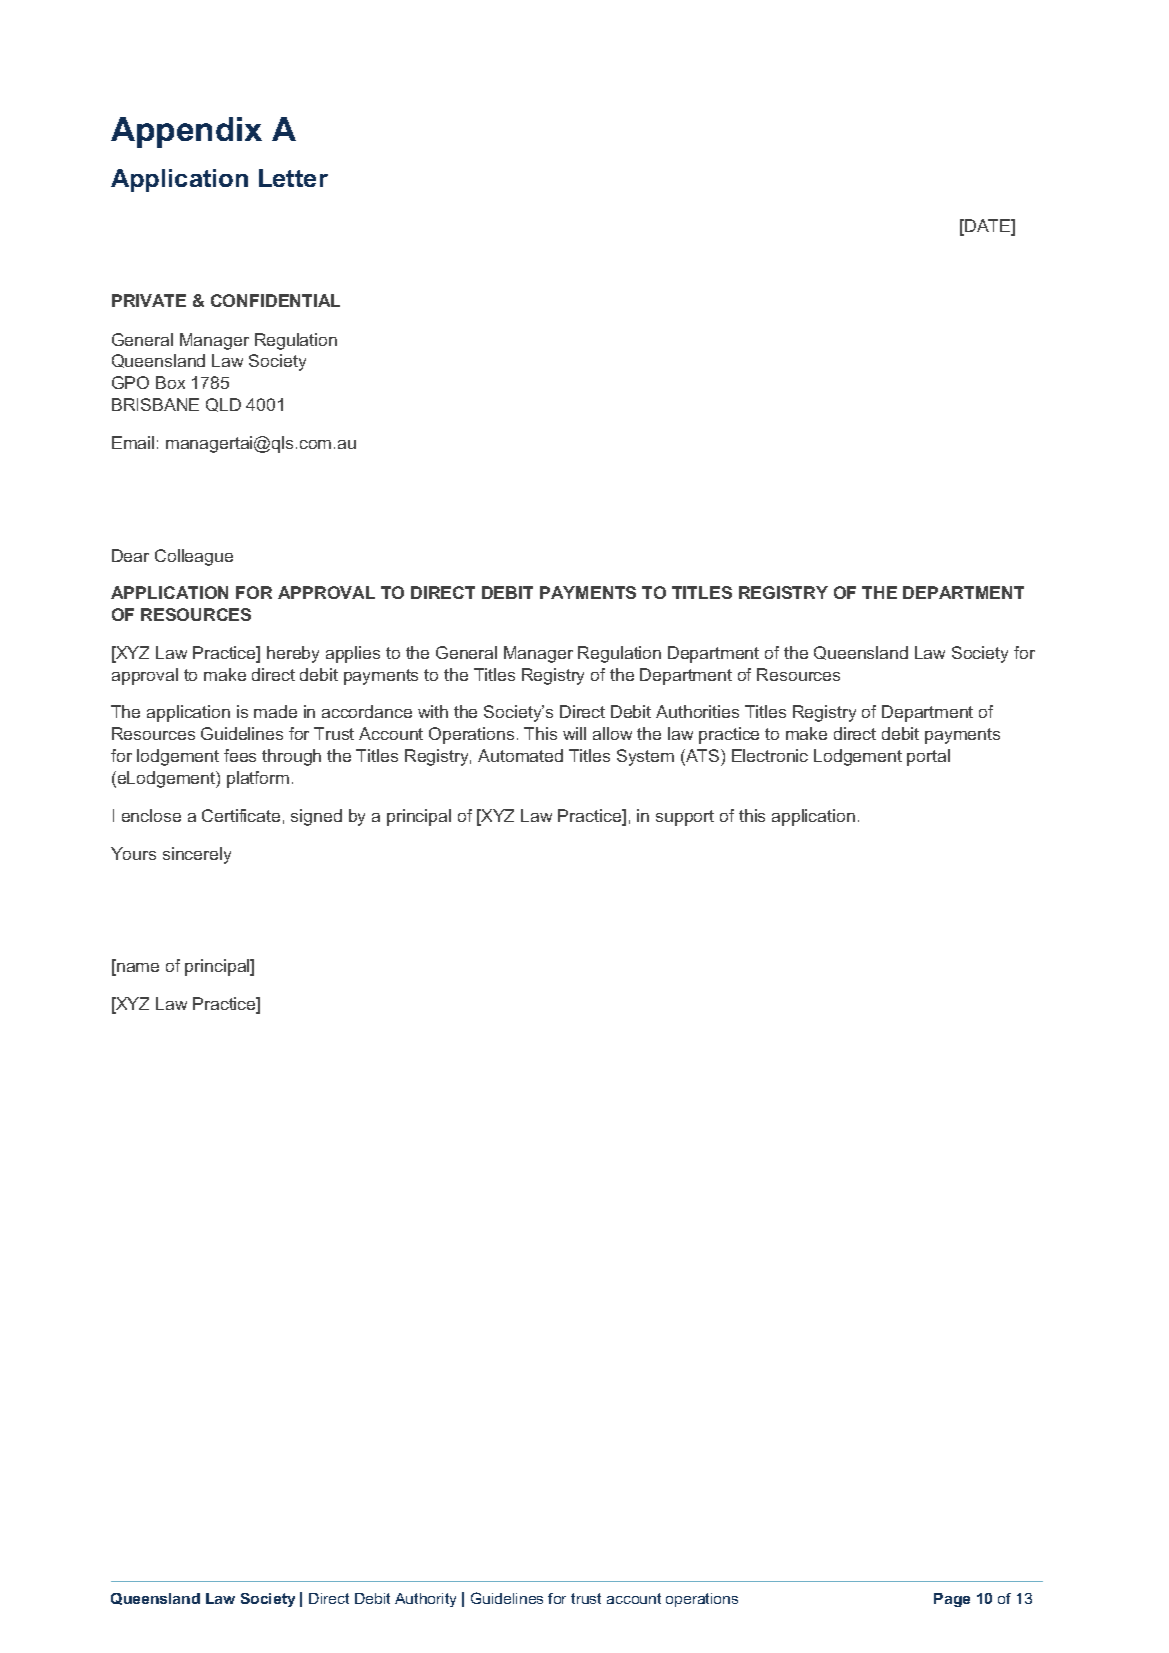 This document has width=1169, height=1653. Describe the element at coordinates (425, 1600) in the document. I see `Authority` at that location.
